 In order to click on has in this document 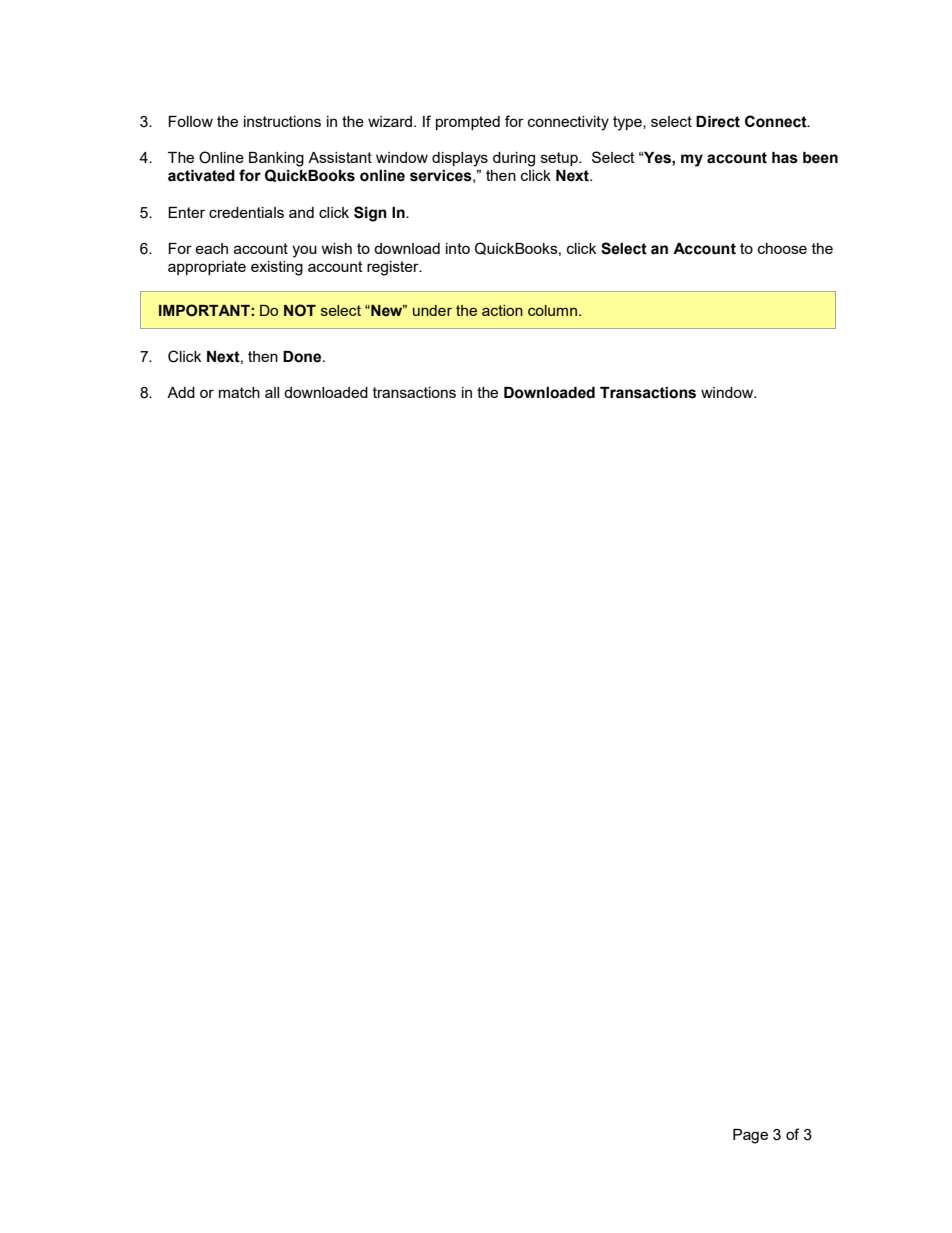, I will do `click(785, 158)`.
